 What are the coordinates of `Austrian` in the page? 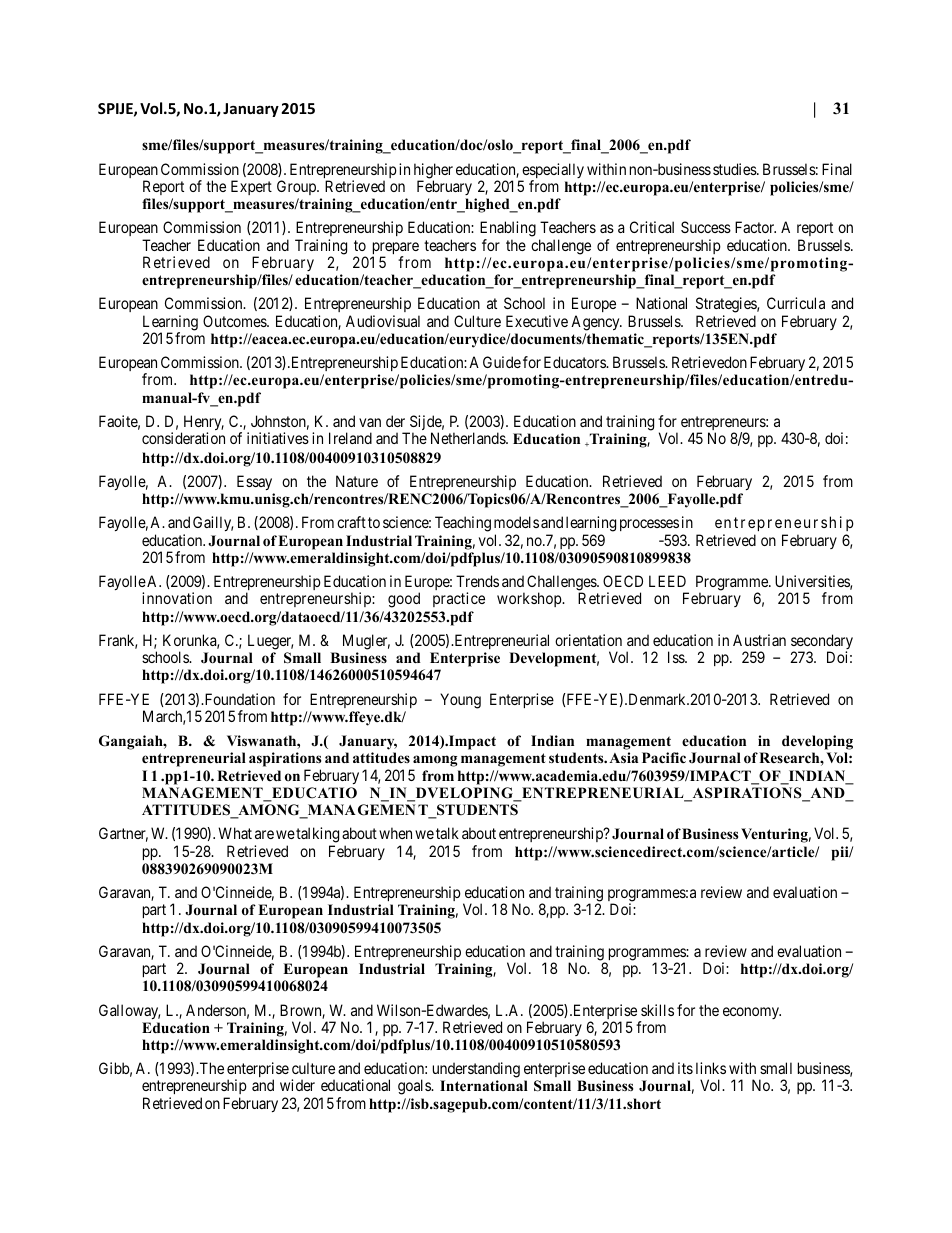 It's located at (759, 640).
